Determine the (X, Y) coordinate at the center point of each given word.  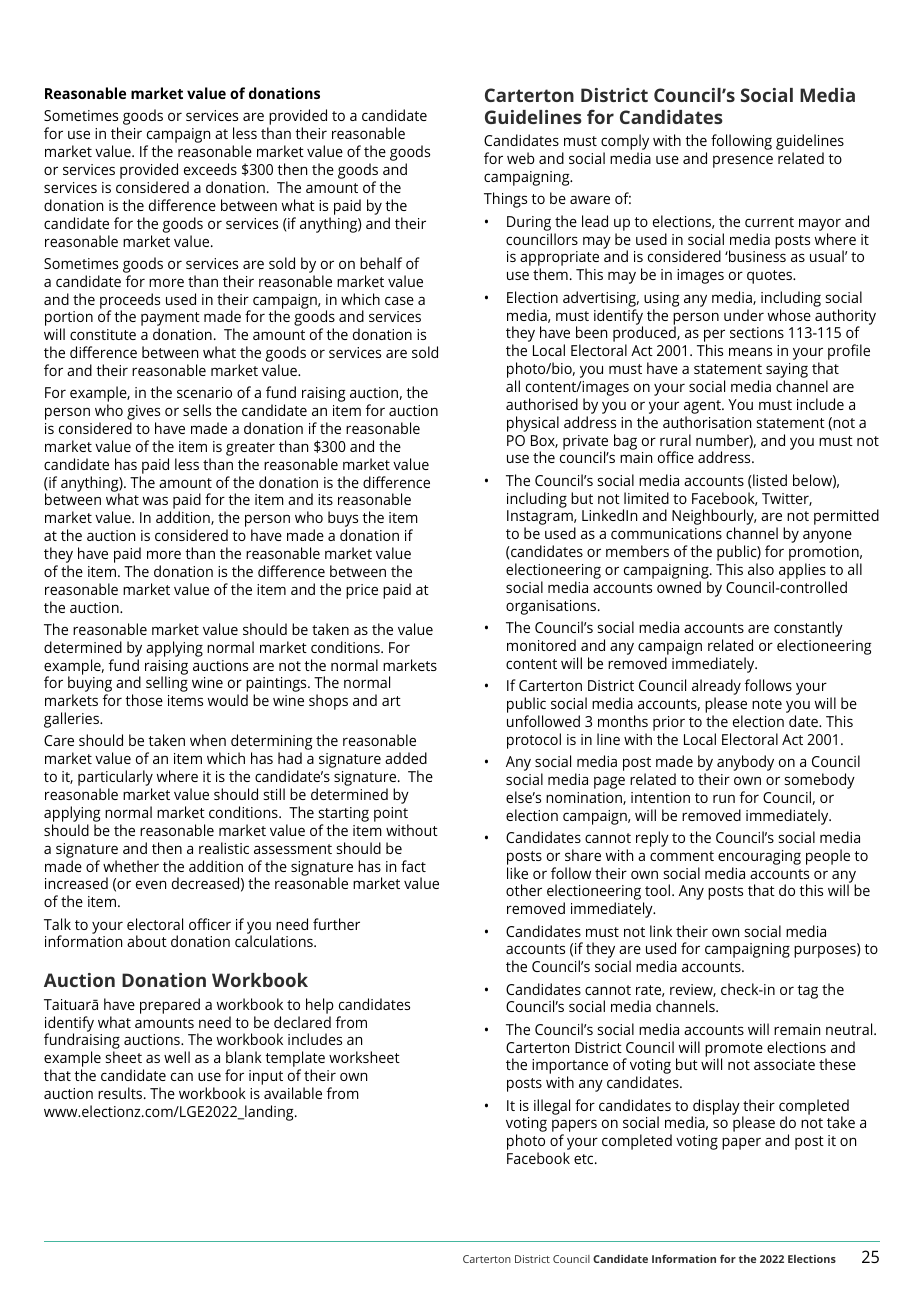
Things (505, 200)
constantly (808, 630)
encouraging (759, 857)
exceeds (210, 169)
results (121, 1093)
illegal (552, 1107)
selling (167, 684)
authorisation (707, 422)
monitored (541, 645)
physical (533, 424)
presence (743, 161)
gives (143, 414)
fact (413, 866)
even (151, 884)
